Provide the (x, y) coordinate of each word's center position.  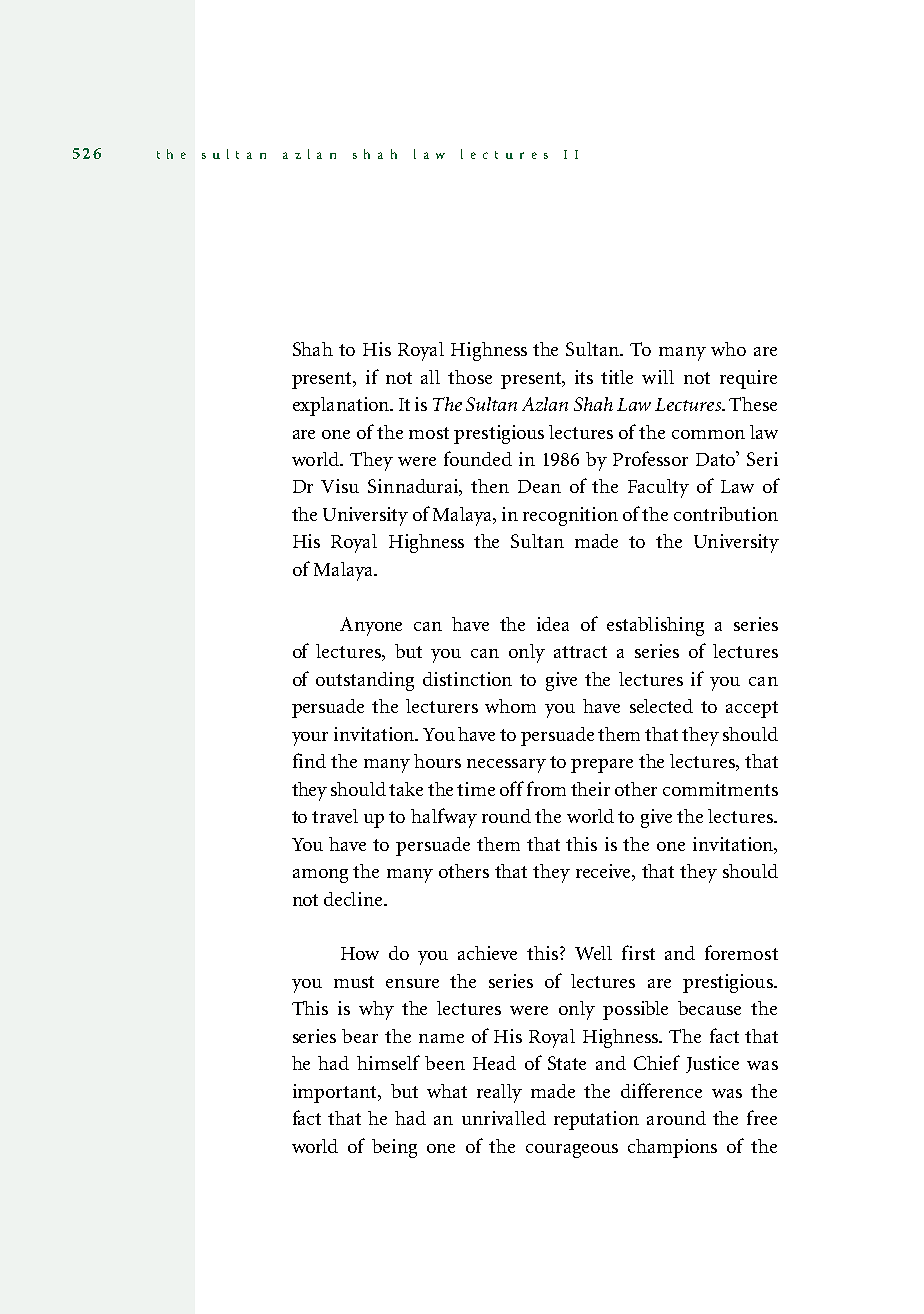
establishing (655, 626)
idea (553, 624)
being (394, 1148)
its (584, 377)
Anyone (371, 626)
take (406, 789)
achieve (487, 953)
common (708, 434)
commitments (720, 789)
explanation (342, 406)
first (638, 952)
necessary (506, 766)
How (360, 953)
